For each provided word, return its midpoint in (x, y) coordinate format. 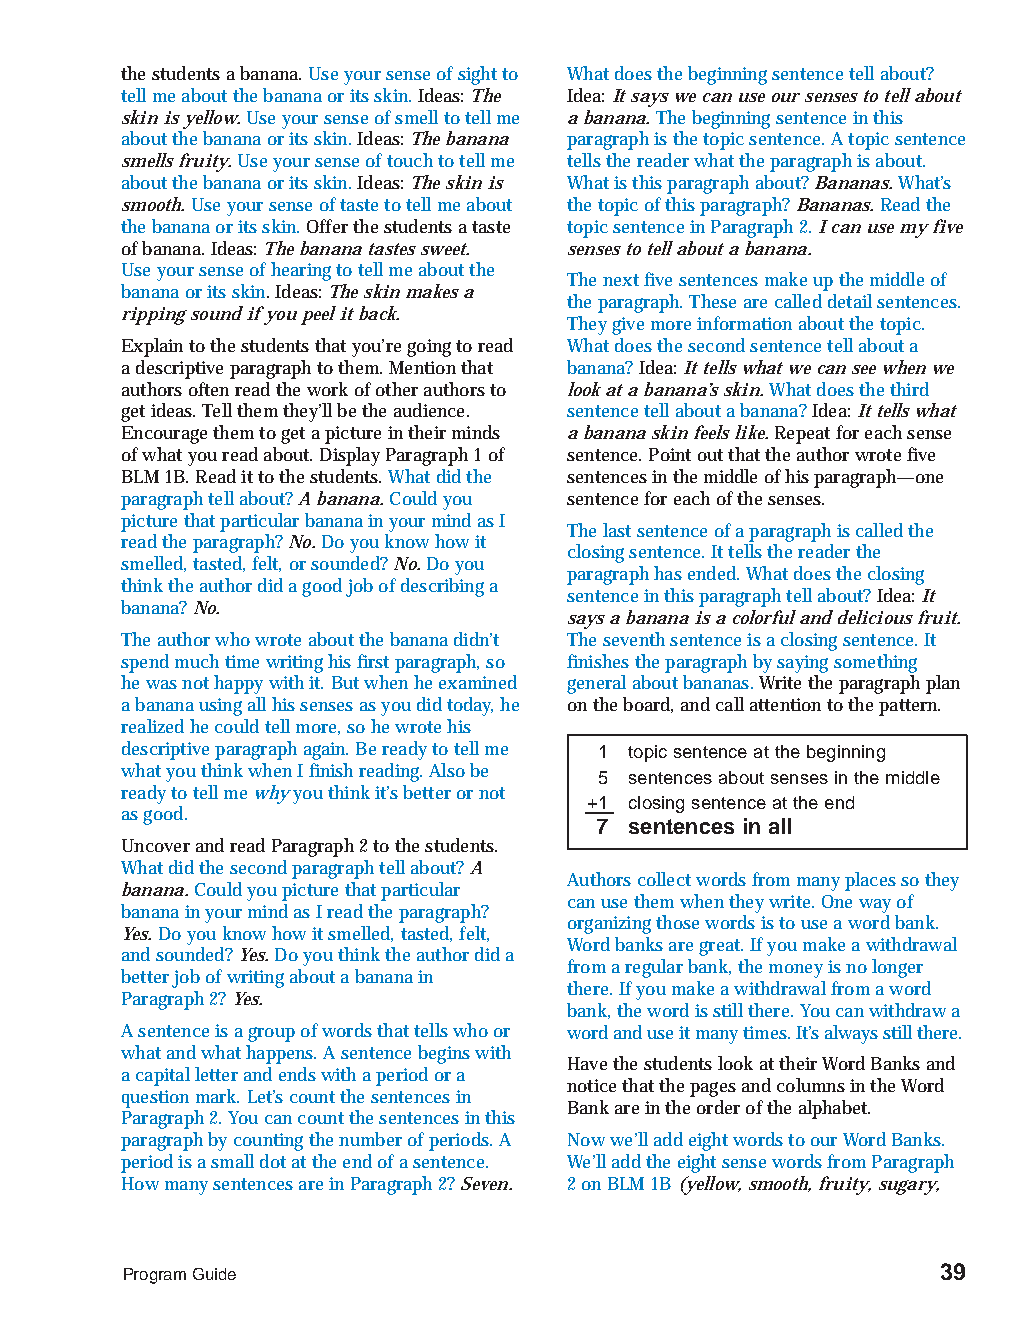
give (628, 326)
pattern (909, 707)
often (209, 389)
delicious (875, 617)
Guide (214, 1274)
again (326, 751)
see (864, 369)
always (851, 1034)
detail (850, 301)
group (271, 1034)
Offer (327, 226)
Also (447, 770)
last (617, 530)
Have (587, 1063)
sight (477, 75)
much (197, 661)
